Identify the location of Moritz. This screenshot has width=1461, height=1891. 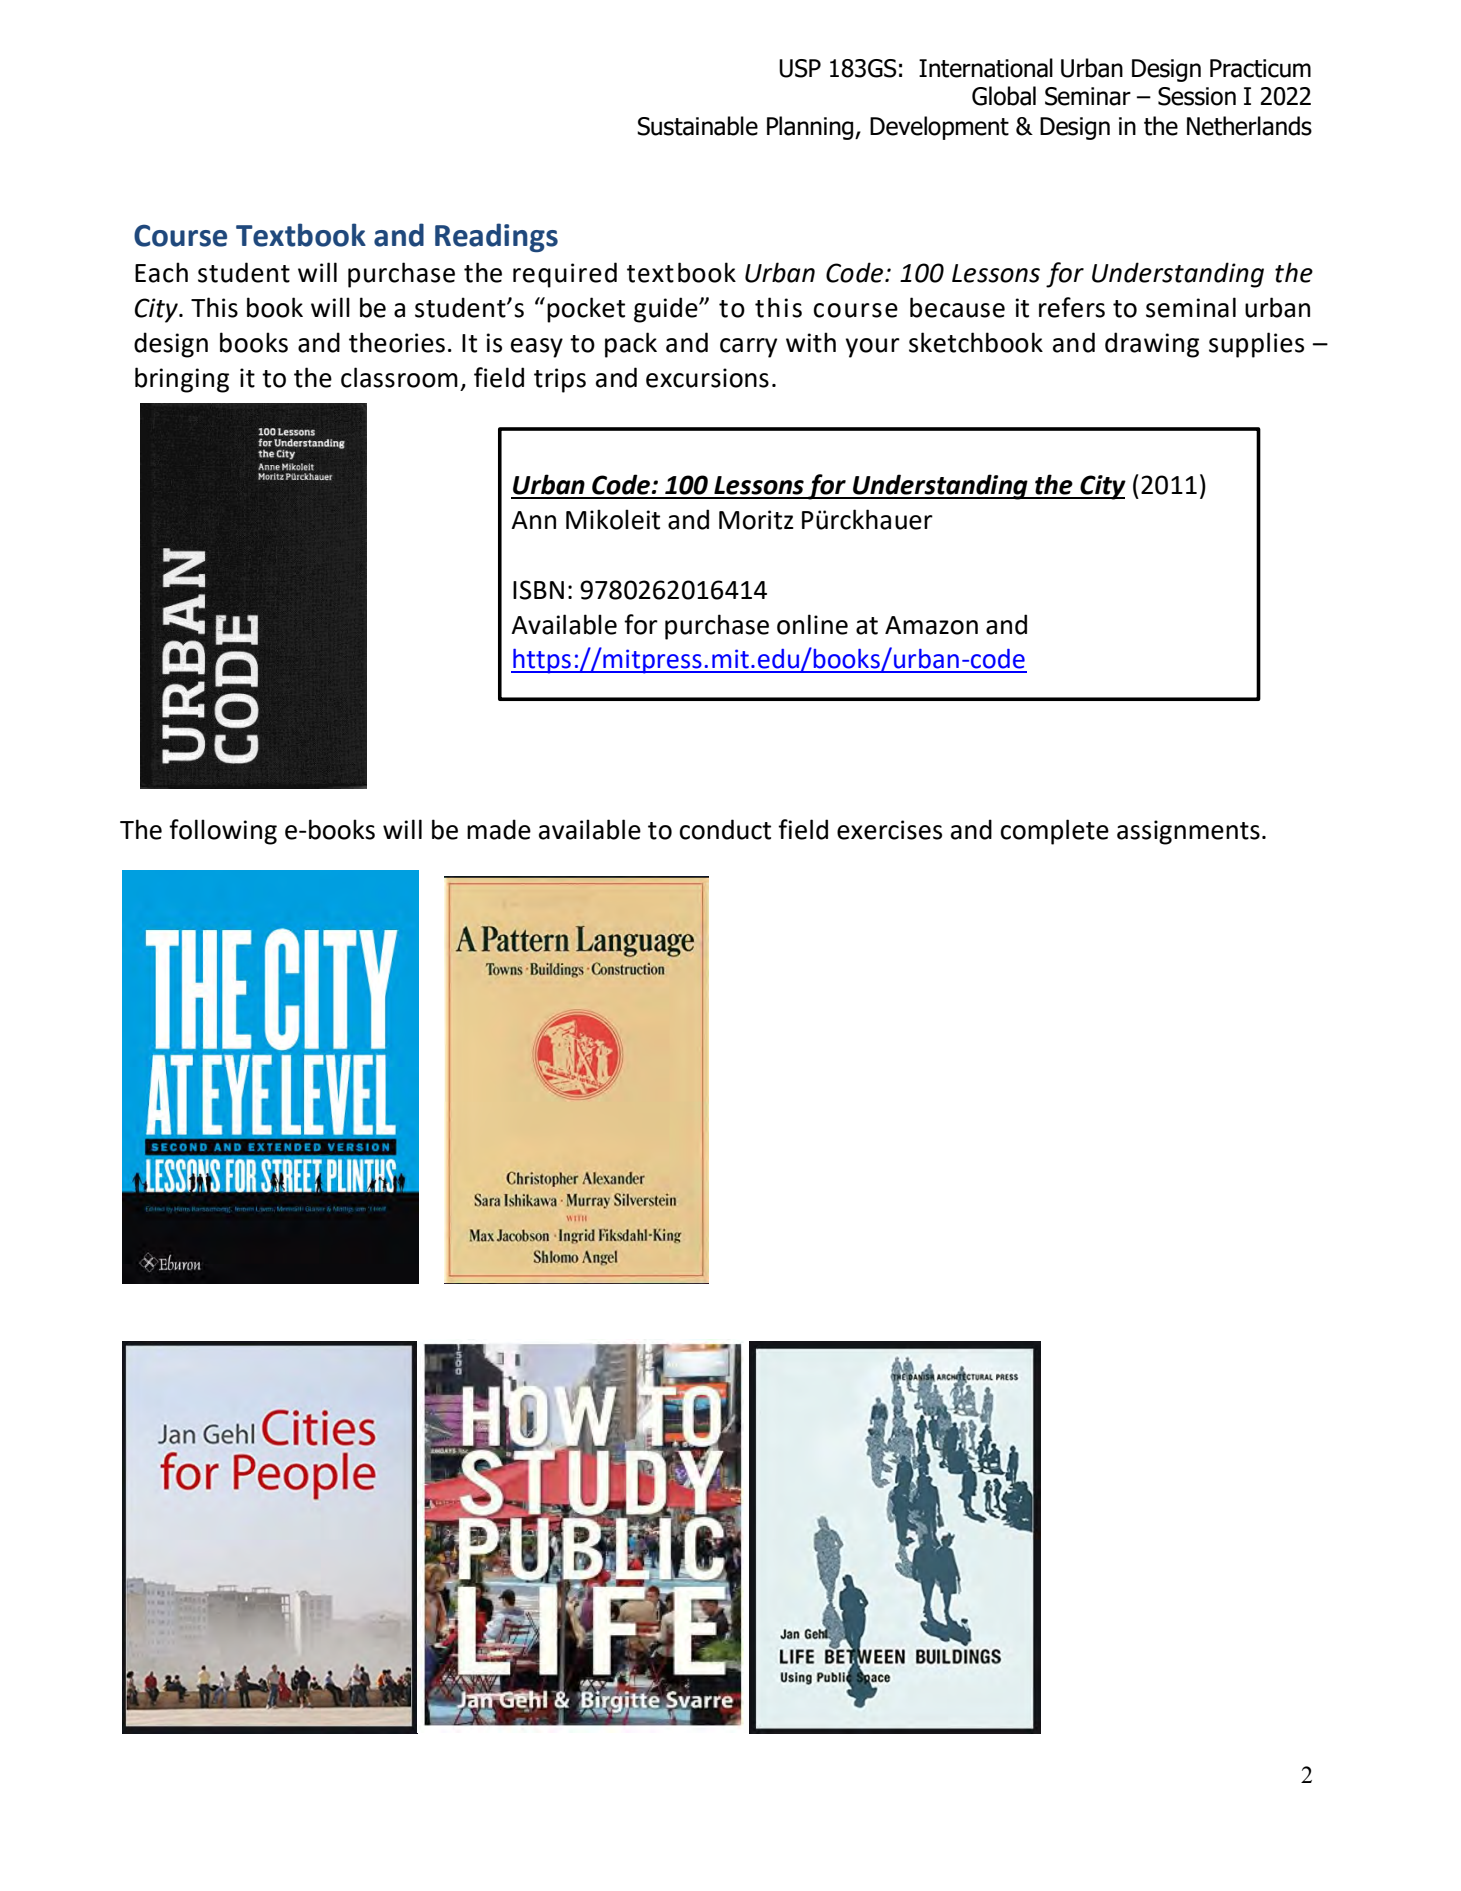
(756, 520).
